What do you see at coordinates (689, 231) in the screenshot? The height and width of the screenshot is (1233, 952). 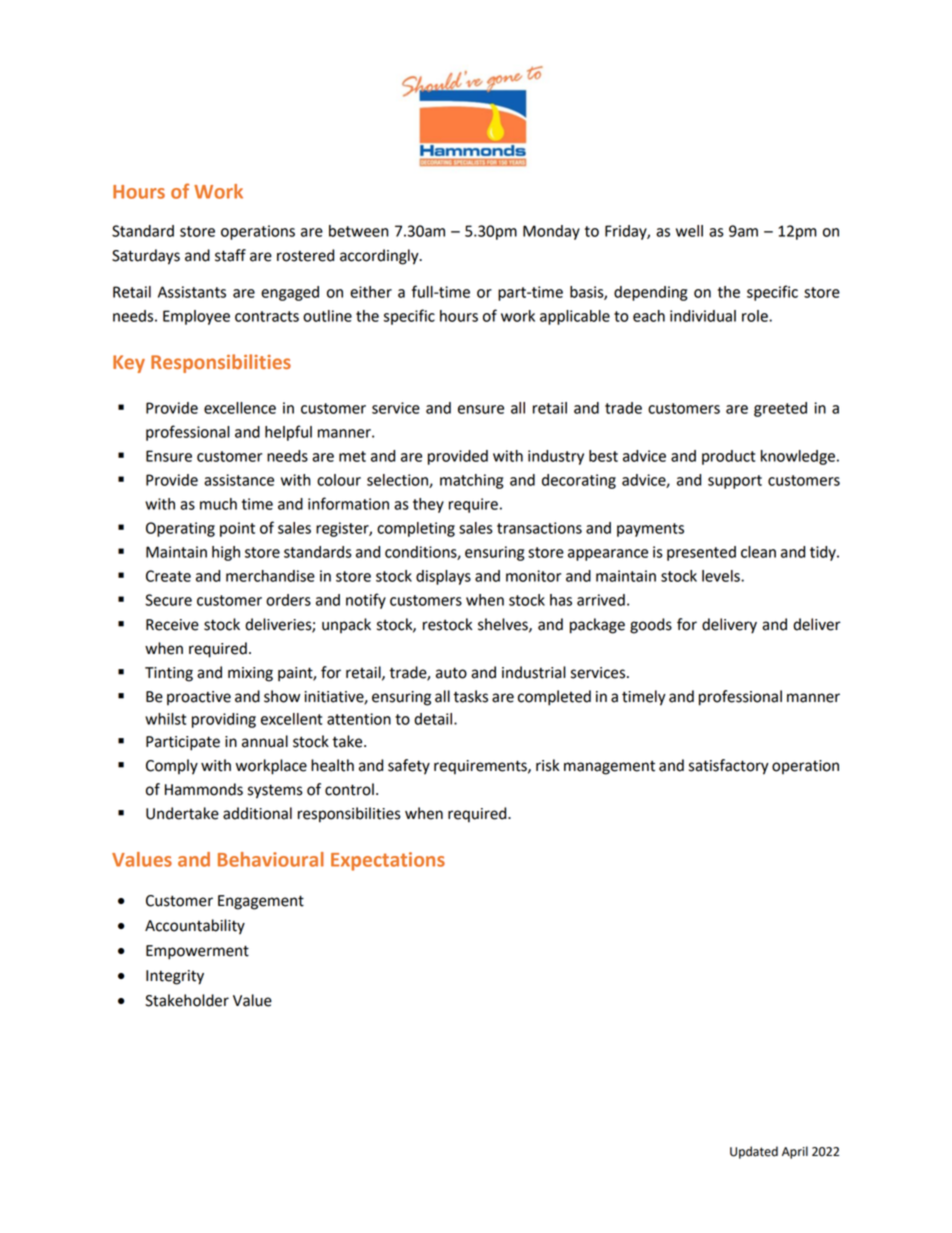 I see `well` at bounding box center [689, 231].
